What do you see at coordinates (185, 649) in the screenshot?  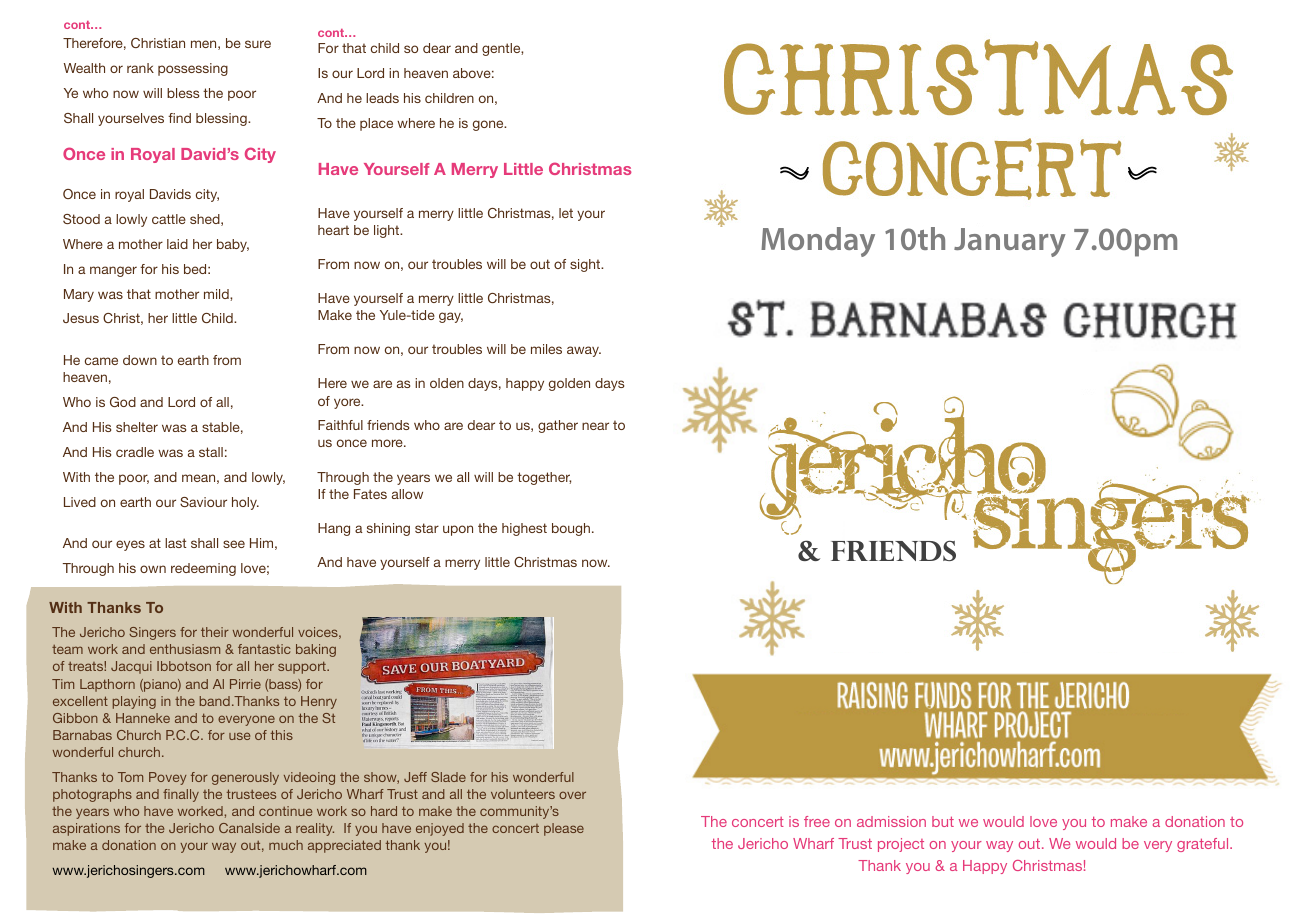 I see `enthusiasm` at bounding box center [185, 649].
